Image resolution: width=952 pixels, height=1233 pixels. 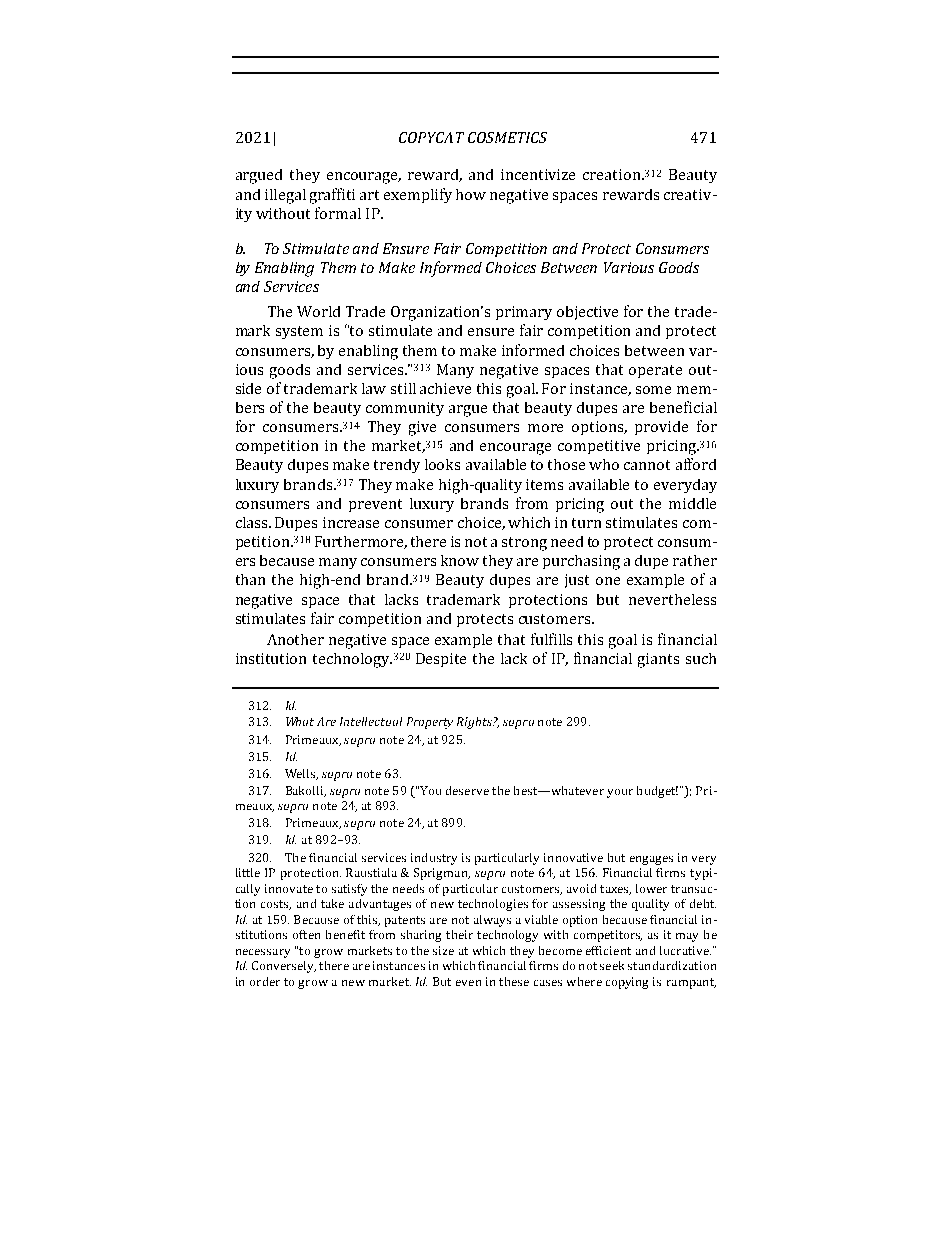 What do you see at coordinates (471, 194) in the screenshot?
I see `how` at bounding box center [471, 194].
